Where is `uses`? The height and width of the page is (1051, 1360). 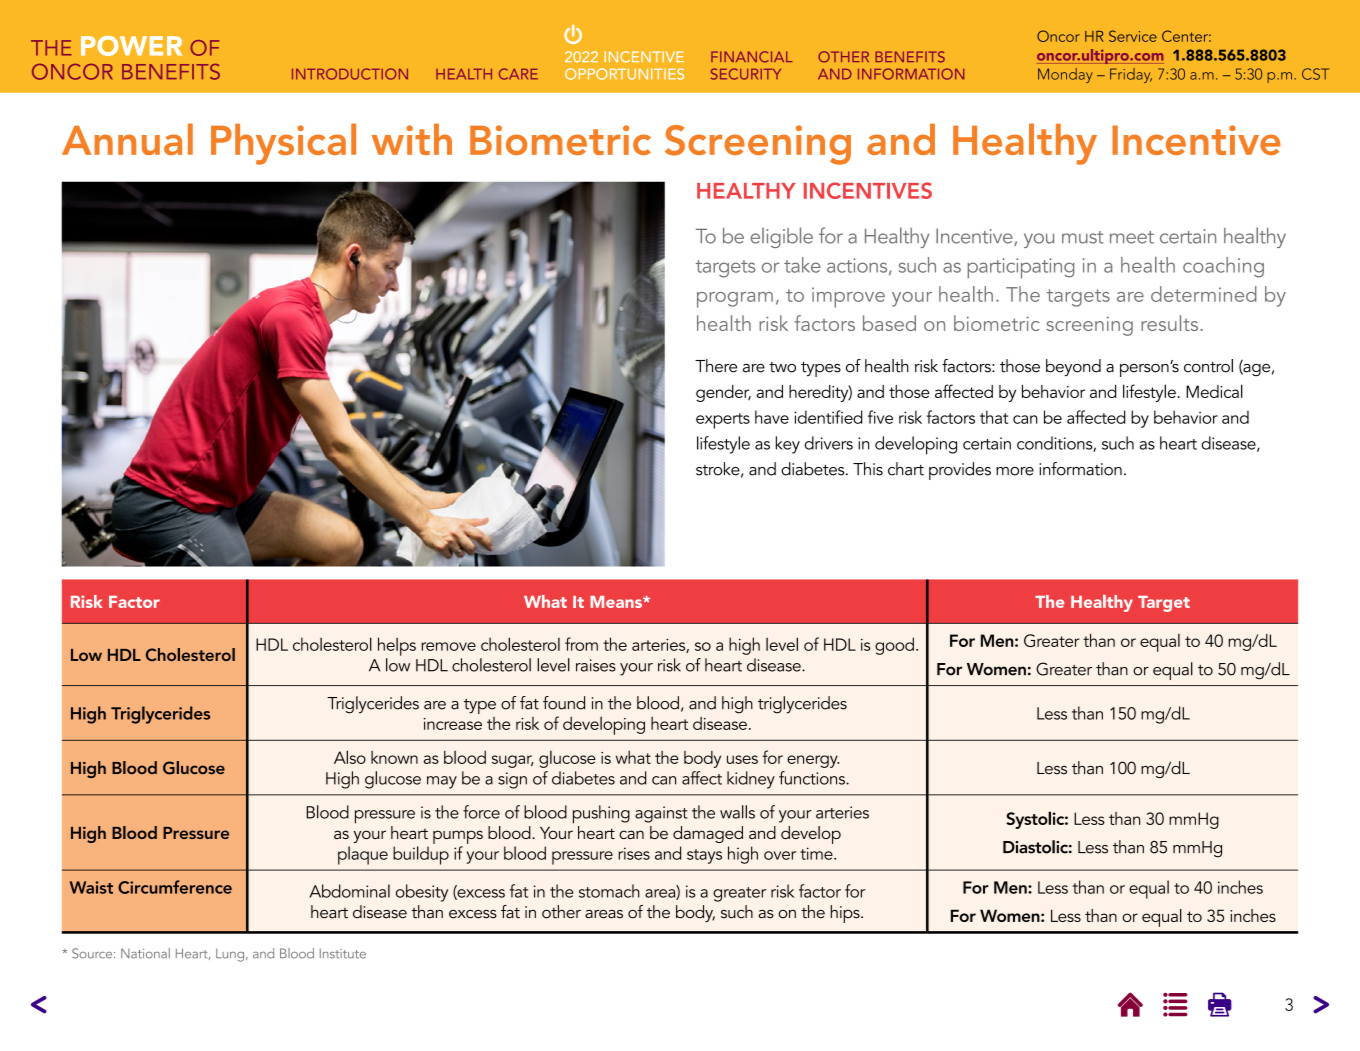 uses is located at coordinates (742, 759).
